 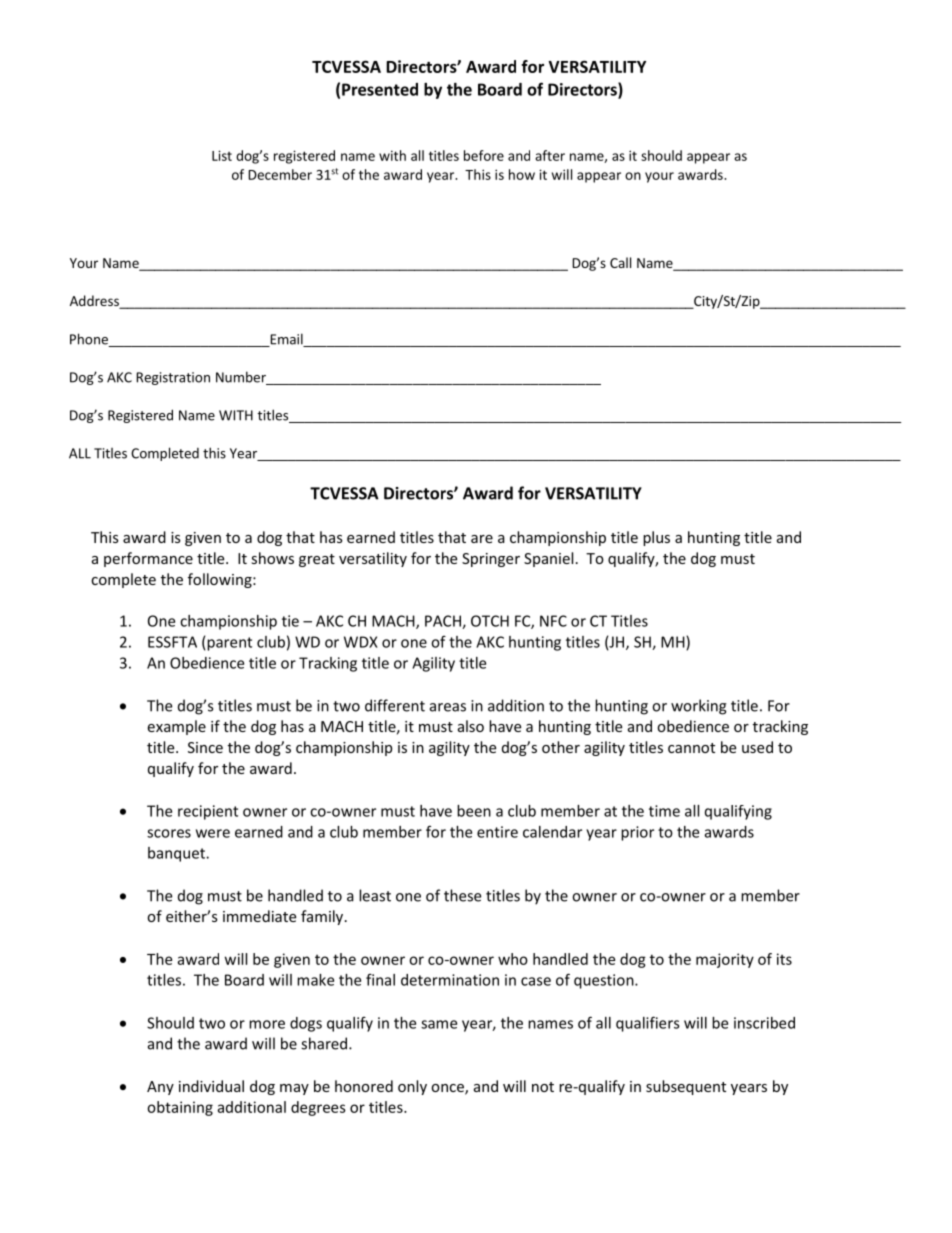 What do you see at coordinates (229, 644) in the screenshot?
I see `parent` at bounding box center [229, 644].
